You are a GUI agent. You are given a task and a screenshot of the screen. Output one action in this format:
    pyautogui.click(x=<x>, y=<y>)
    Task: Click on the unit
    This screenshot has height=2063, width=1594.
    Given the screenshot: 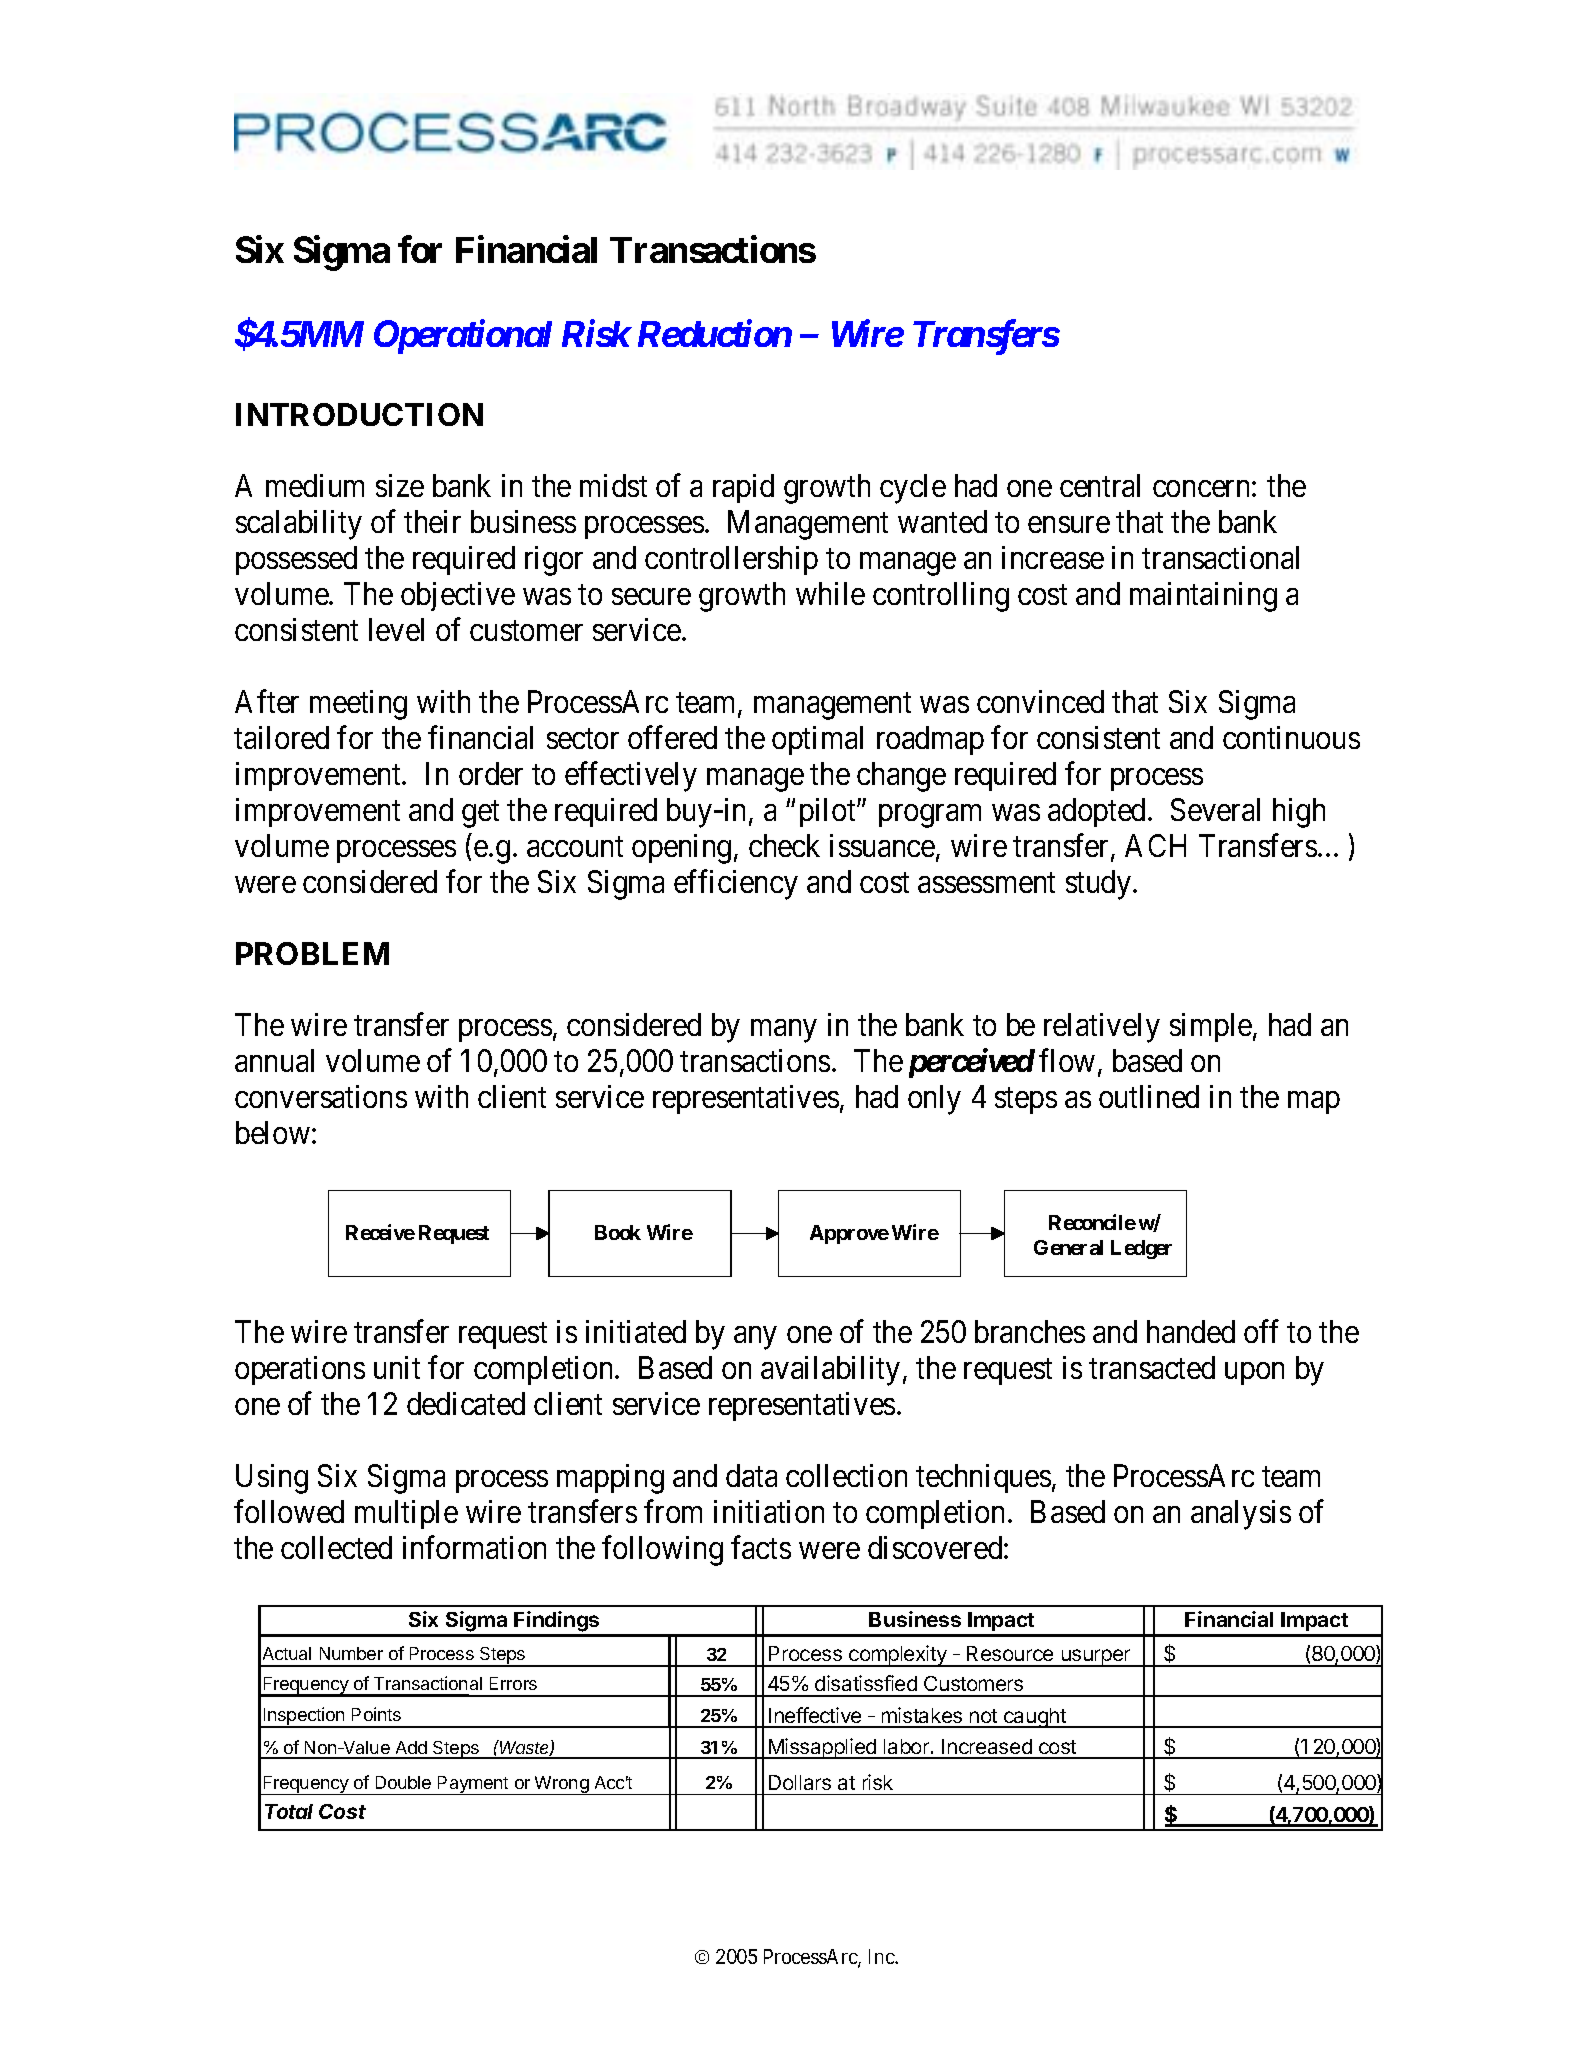 What is the action you would take?
    pyautogui.click(x=397, y=1367)
